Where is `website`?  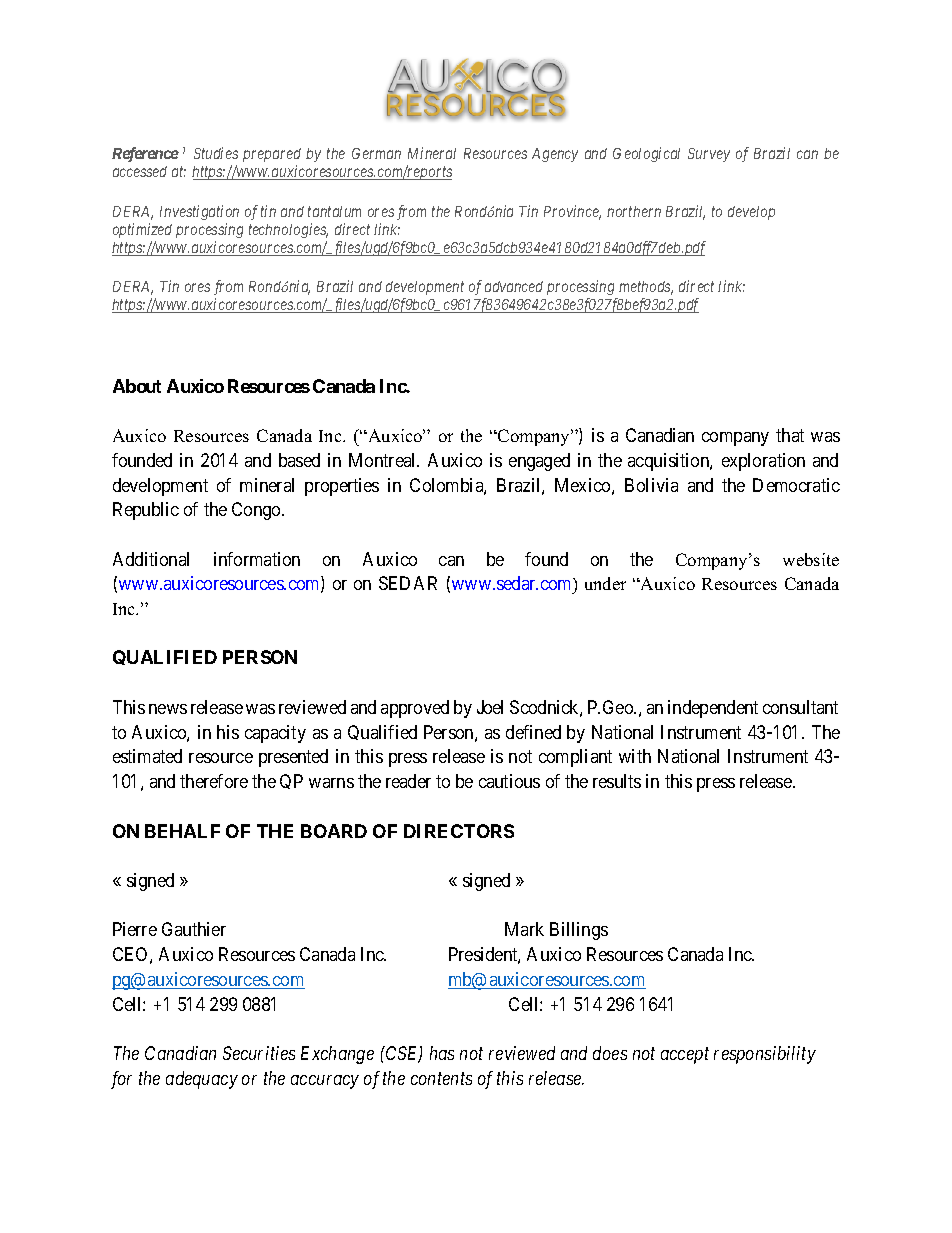 website is located at coordinates (811, 559).
